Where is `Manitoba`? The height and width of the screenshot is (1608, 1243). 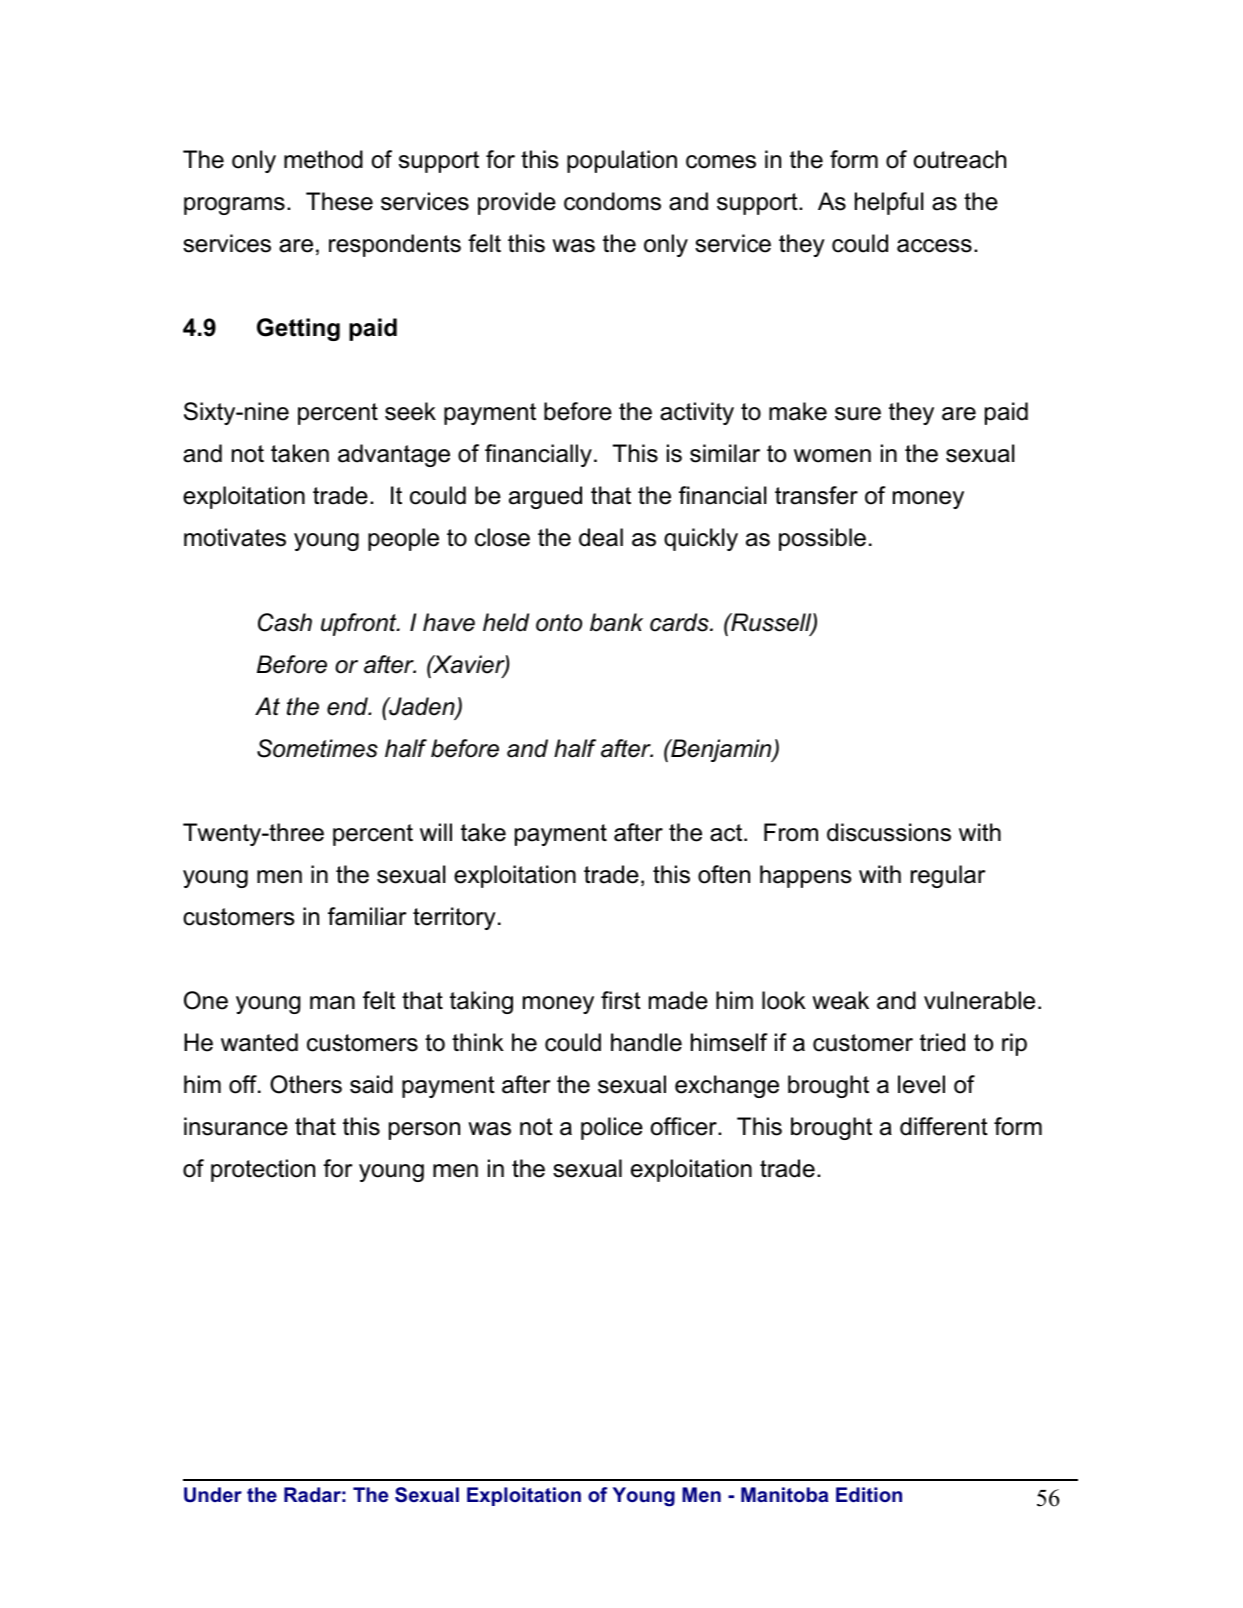
Manitoba is located at coordinates (784, 1494).
